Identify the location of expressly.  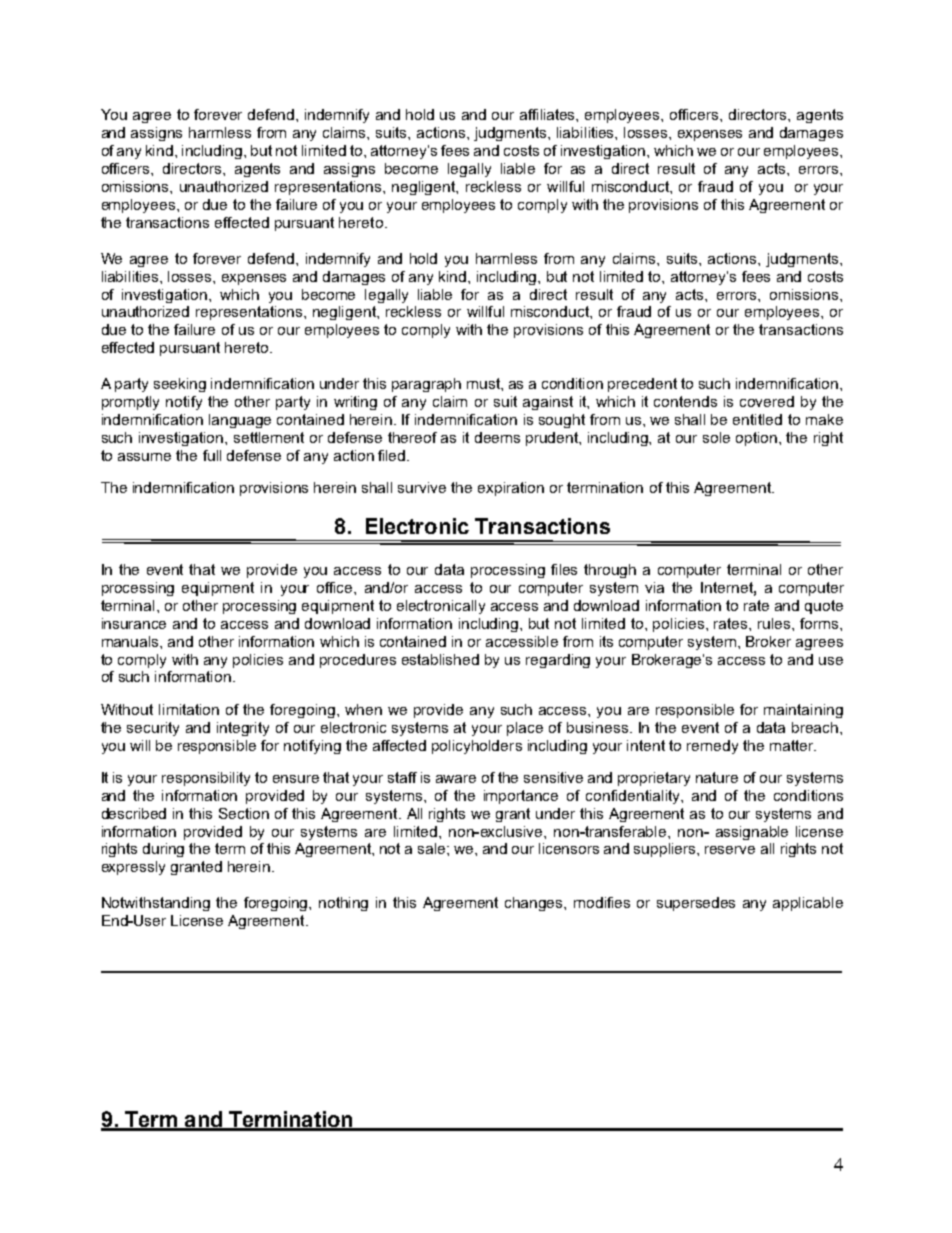
(133, 868).
